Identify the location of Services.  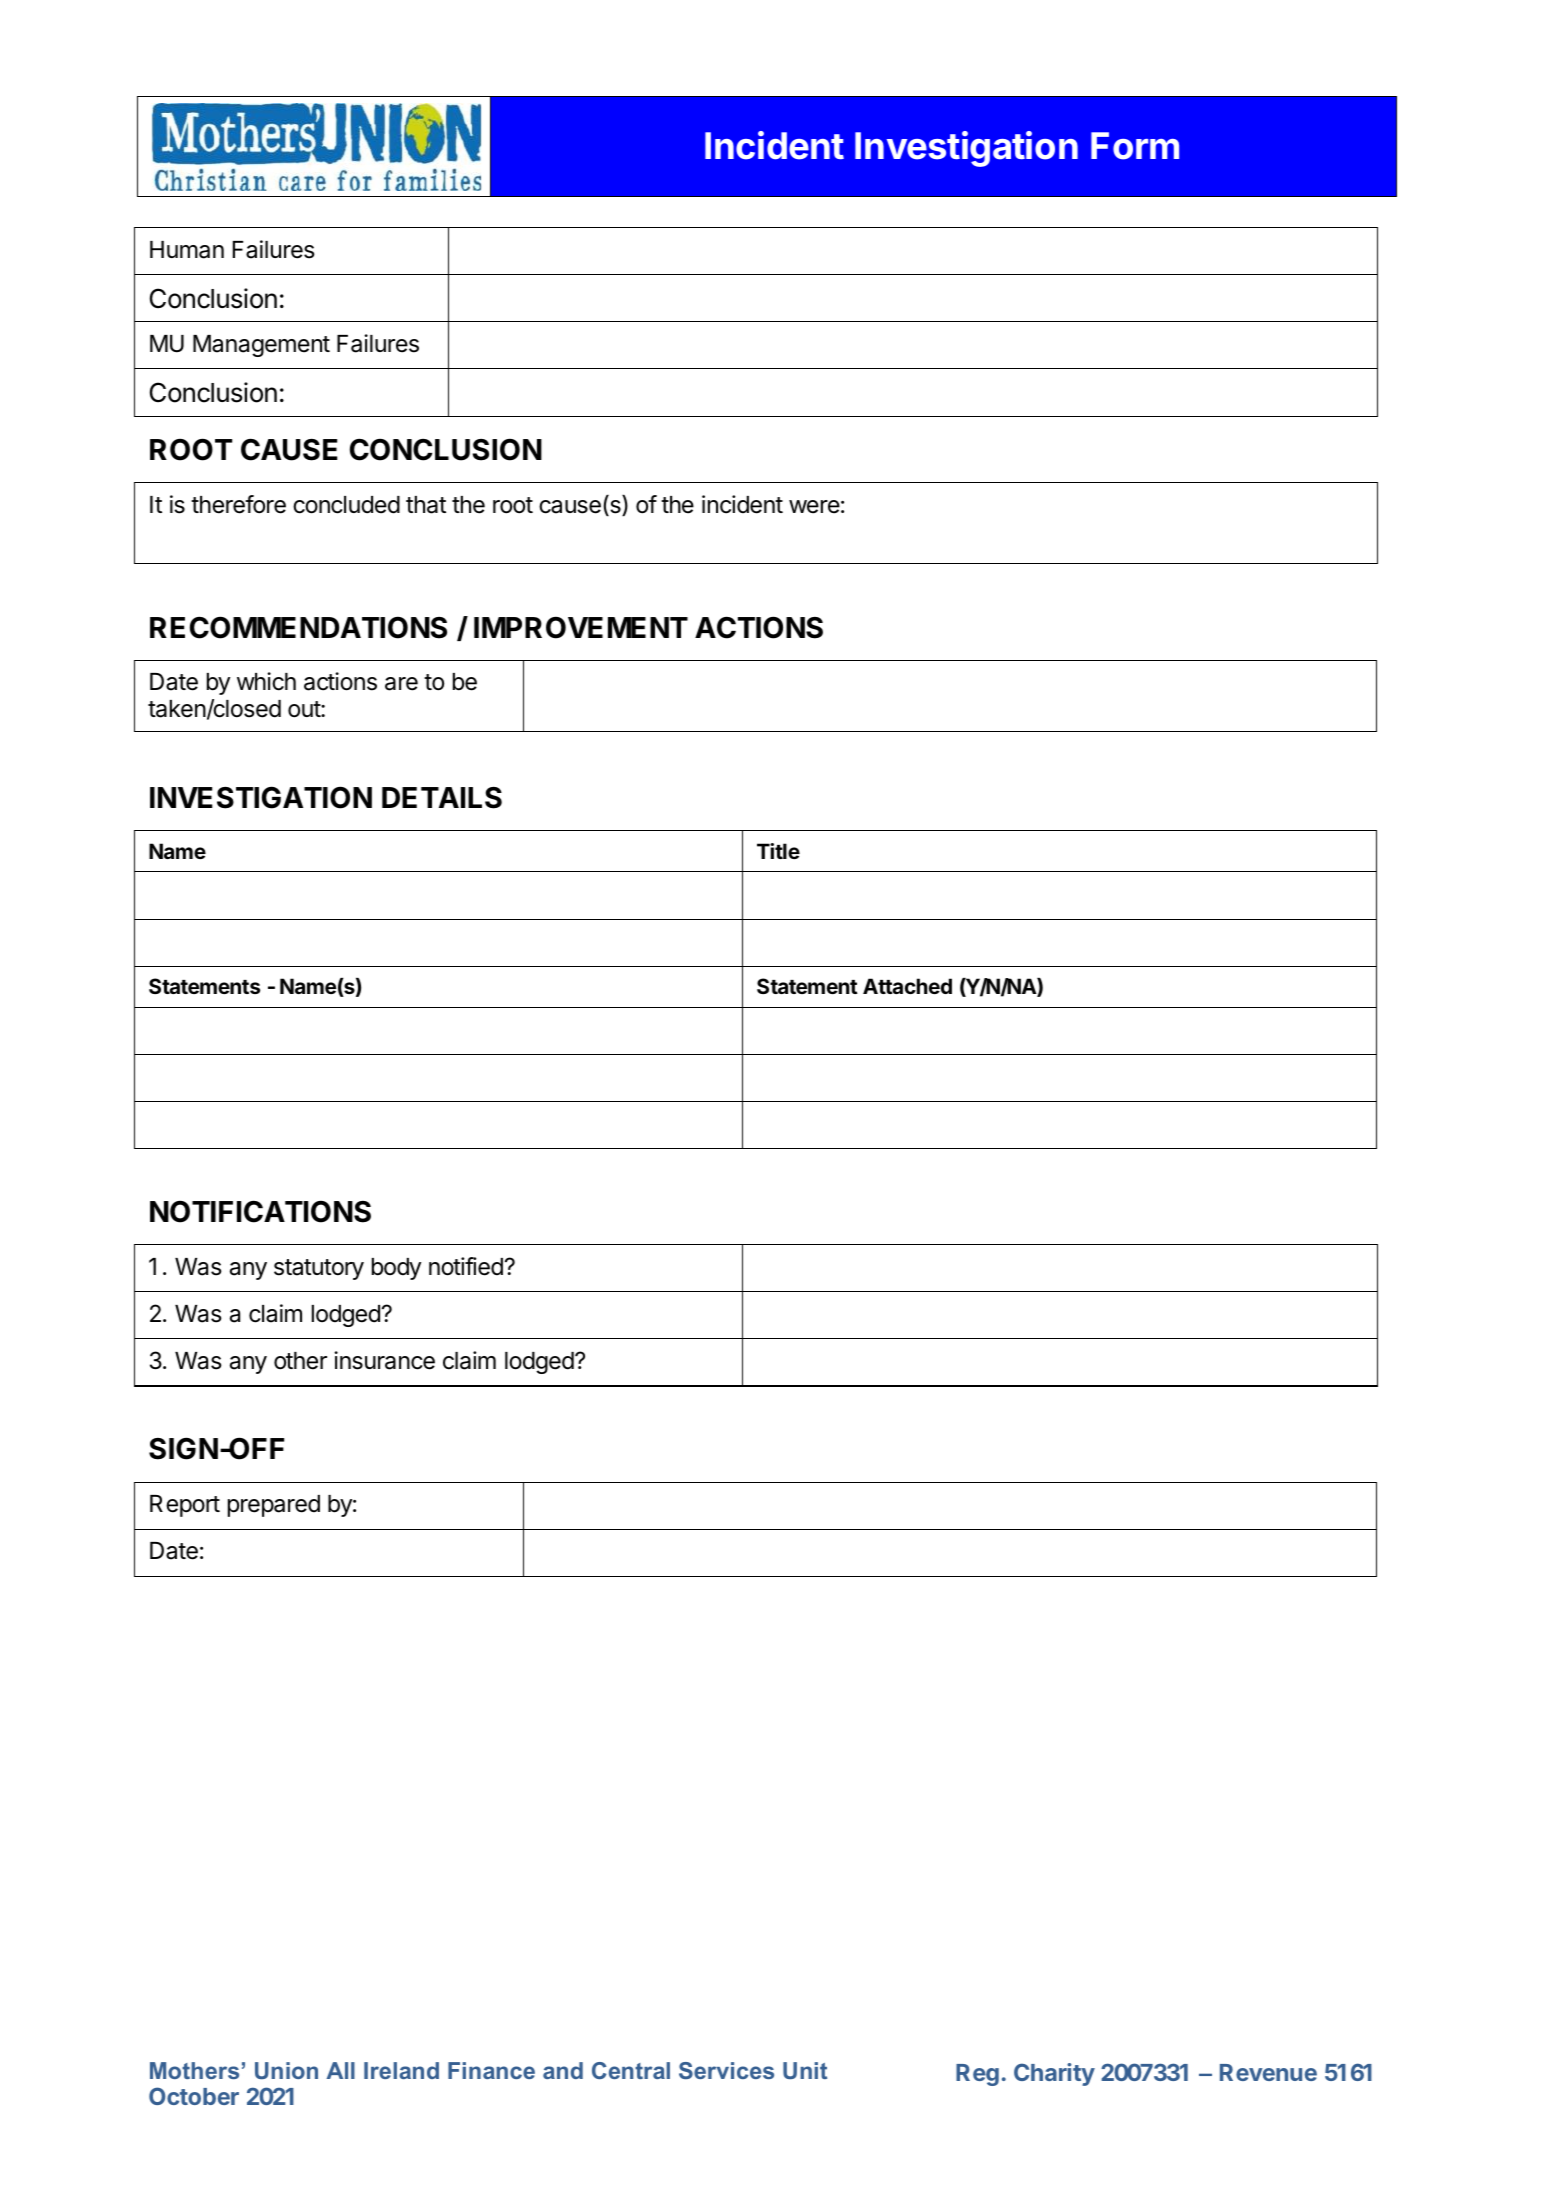
(726, 2070).
